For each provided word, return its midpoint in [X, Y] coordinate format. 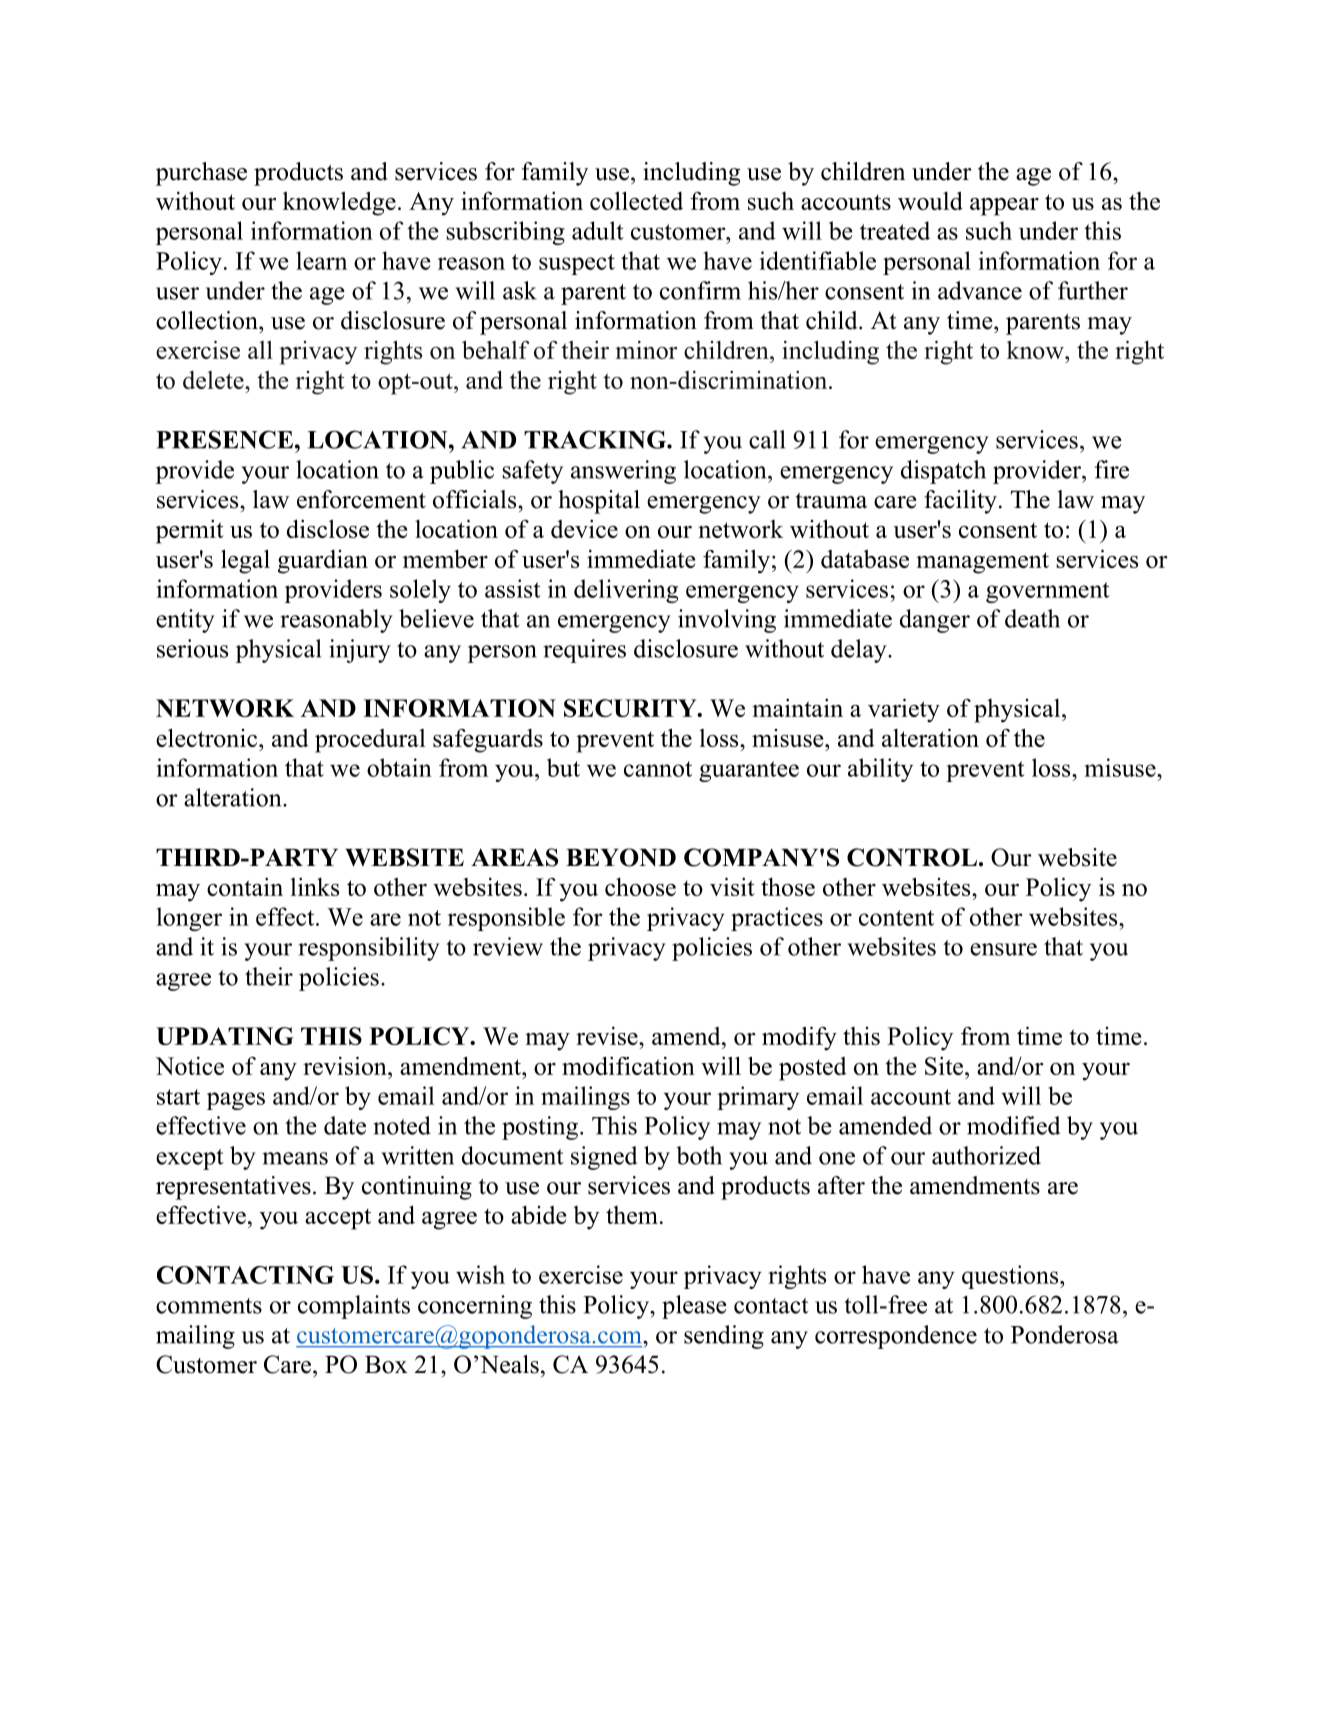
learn [321, 260]
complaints [354, 1307]
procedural [370, 741]
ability [880, 770]
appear [1004, 207]
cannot [658, 769]
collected [636, 200]
